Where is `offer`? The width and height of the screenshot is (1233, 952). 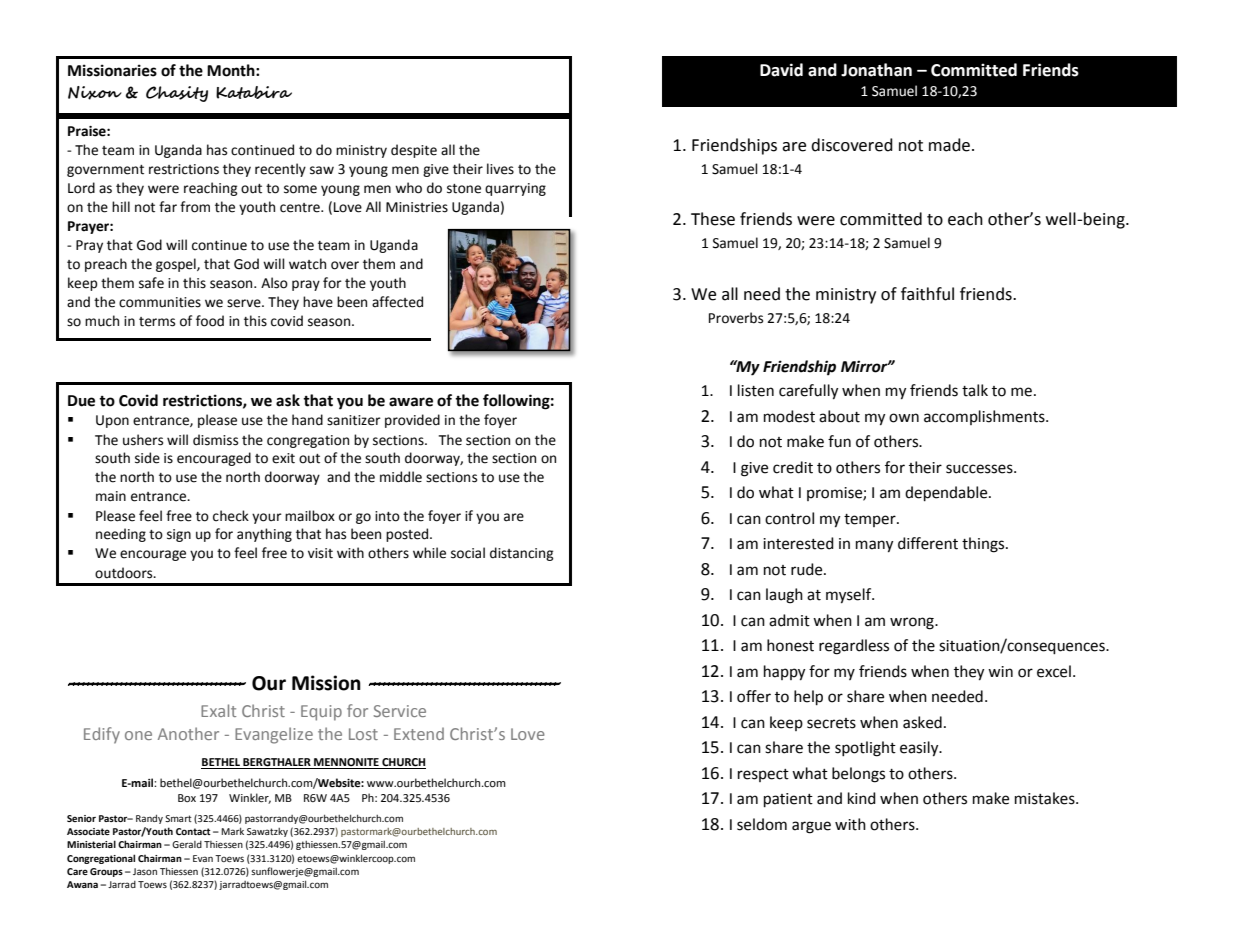 offer is located at coordinates (754, 696).
